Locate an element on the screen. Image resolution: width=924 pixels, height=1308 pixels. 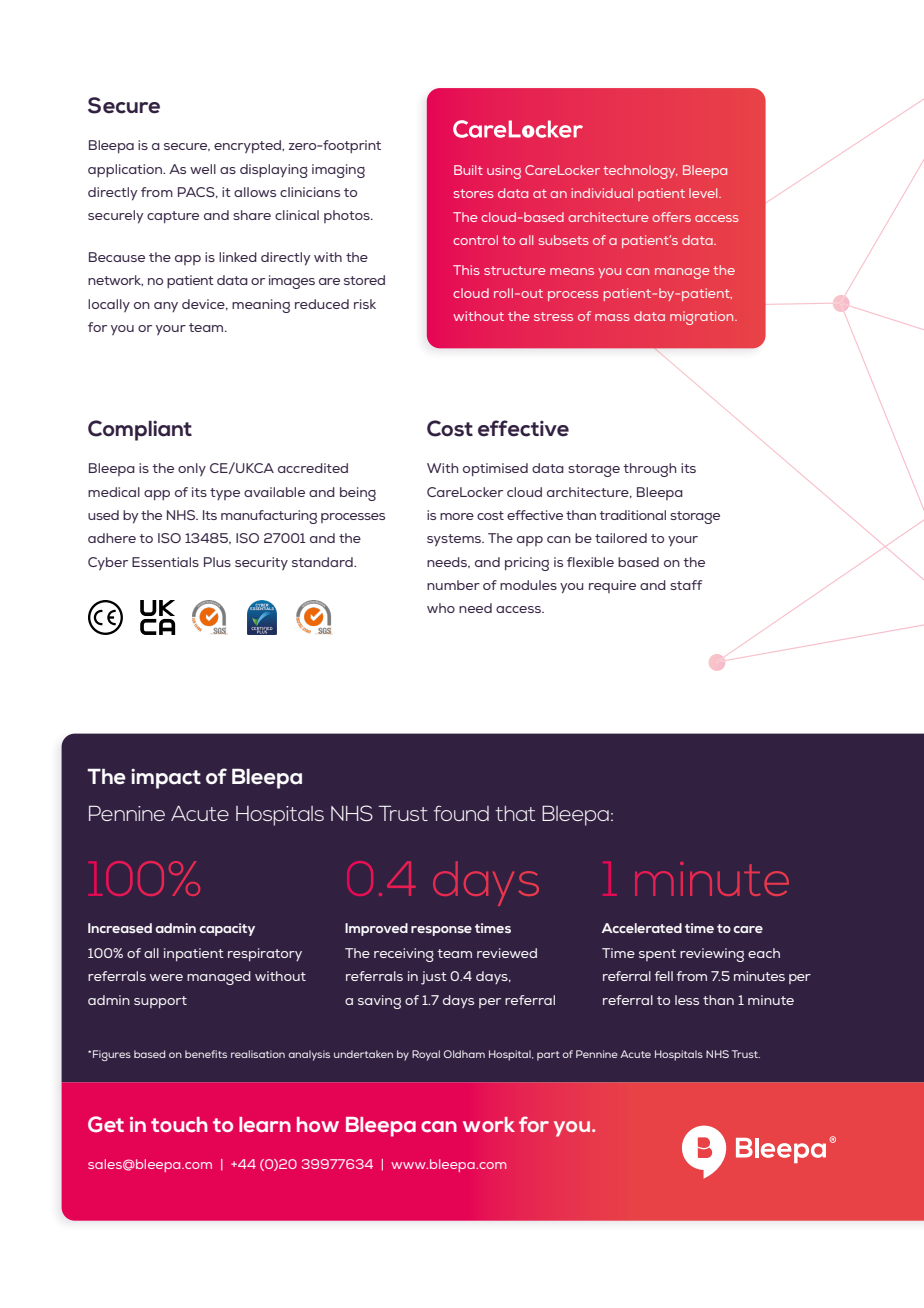
Built is located at coordinates (468, 170).
